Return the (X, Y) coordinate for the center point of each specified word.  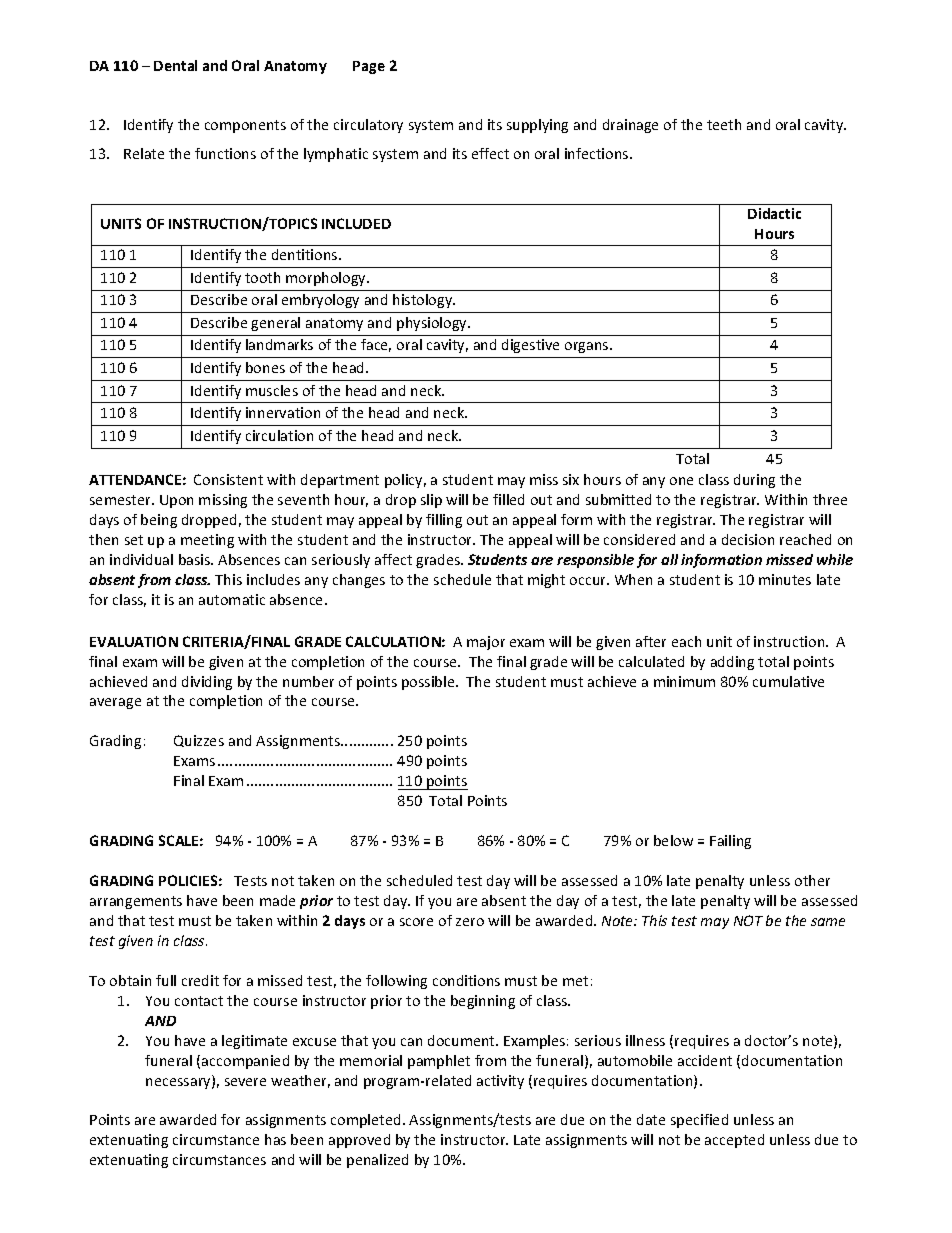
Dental (175, 65)
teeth (724, 124)
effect (490, 153)
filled (508, 499)
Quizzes (199, 741)
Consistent (228, 479)
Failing (730, 842)
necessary (179, 1083)
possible (429, 683)
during (754, 481)
